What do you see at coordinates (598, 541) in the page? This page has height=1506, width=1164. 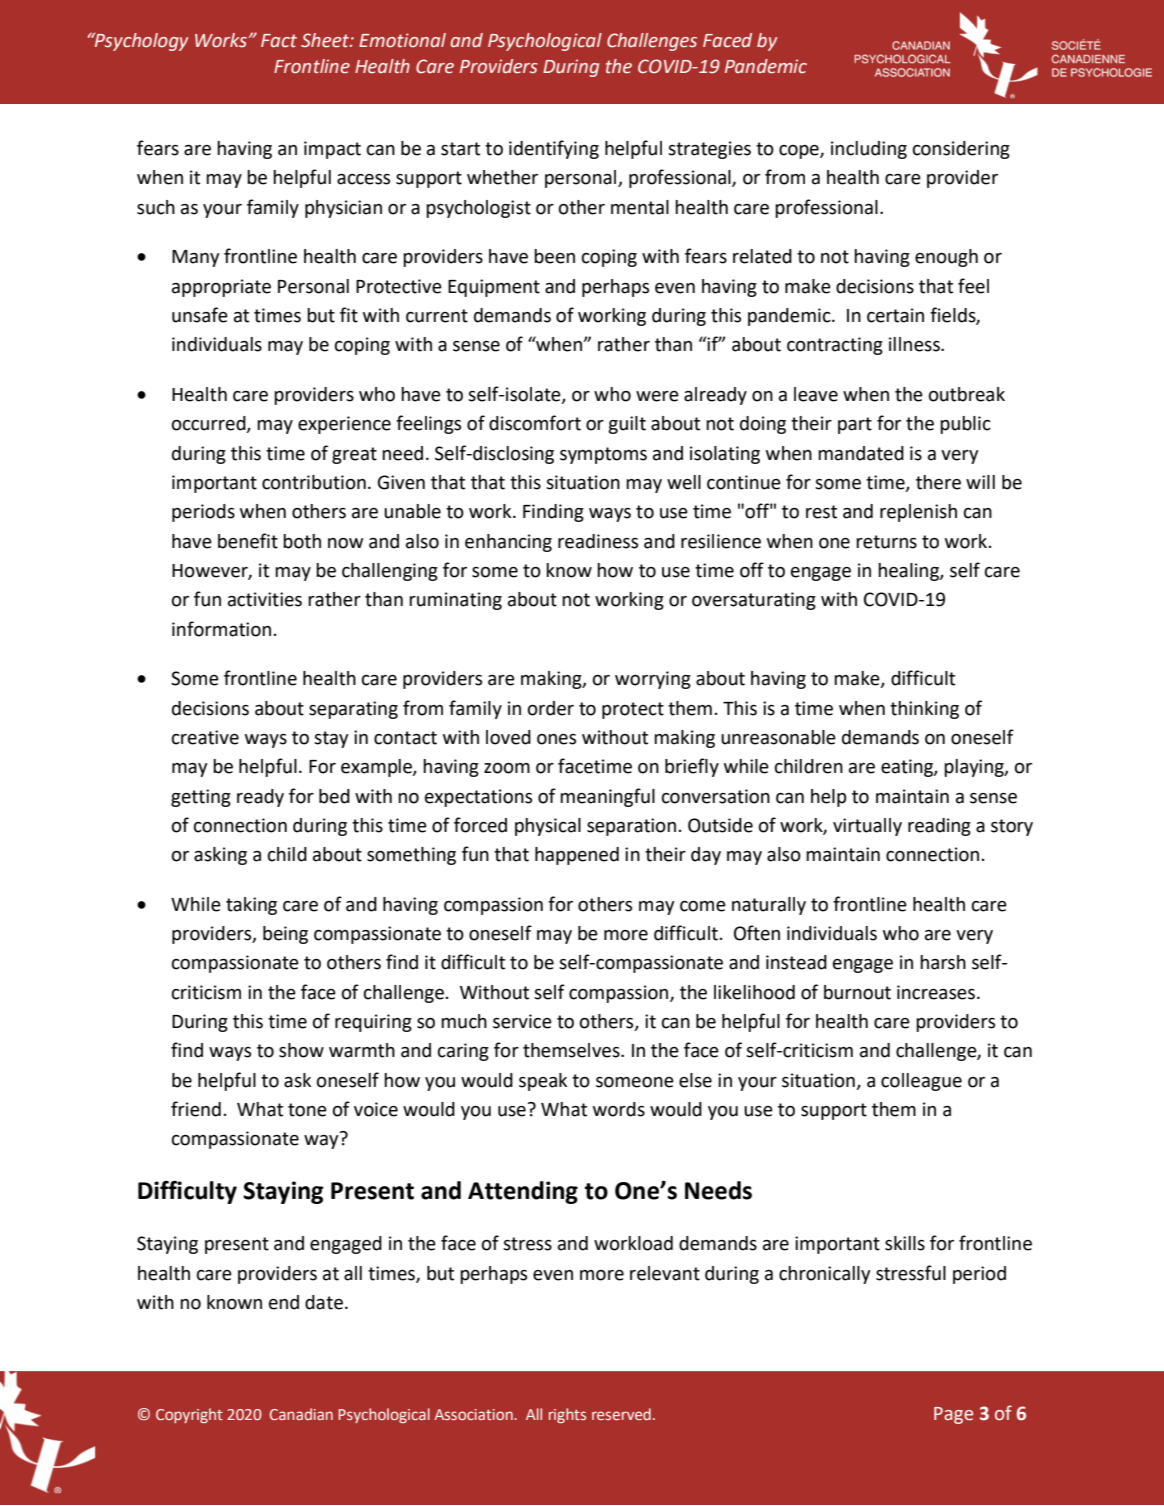 I see `readiness` at bounding box center [598, 541].
